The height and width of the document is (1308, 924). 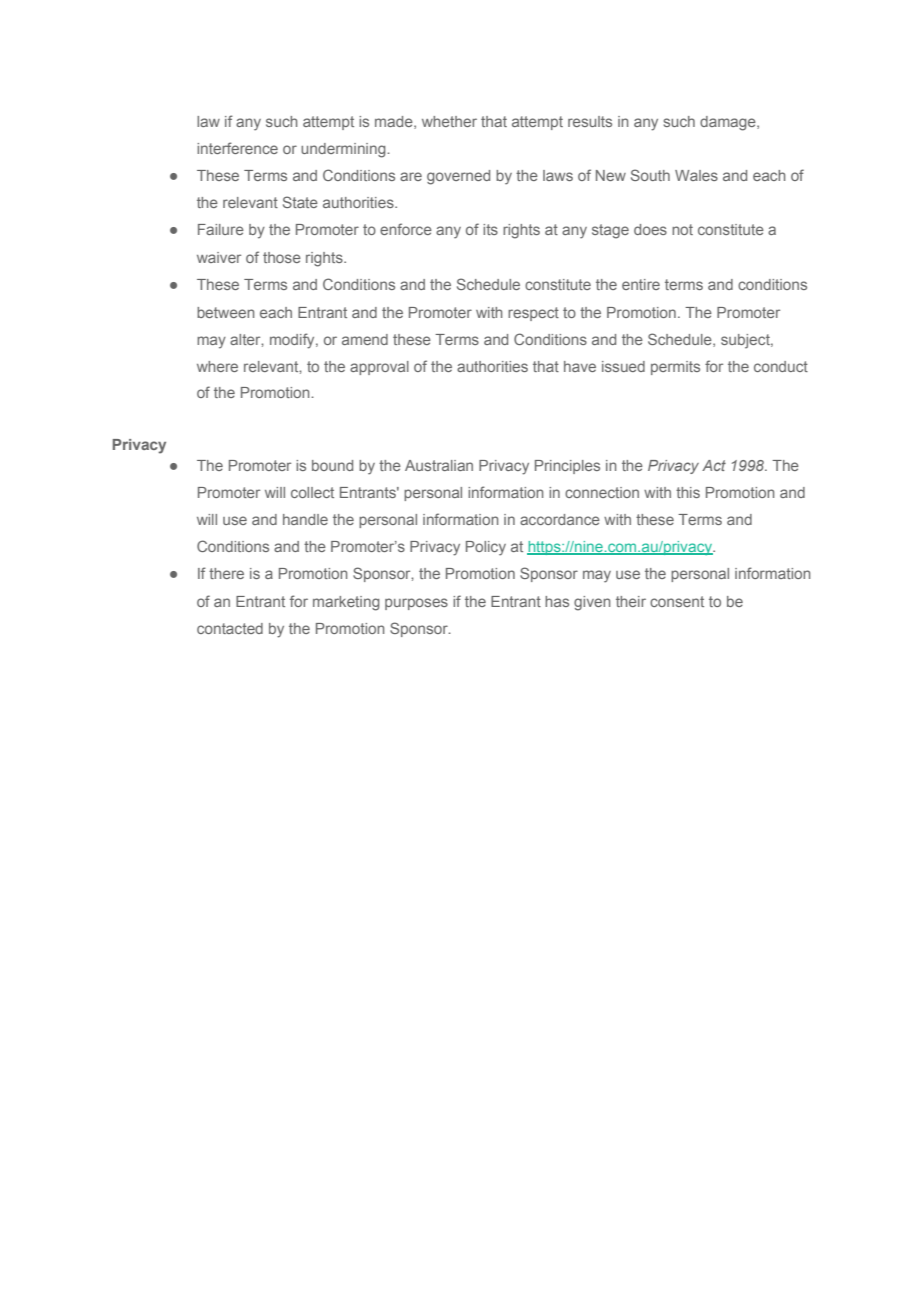 I want to click on respect, so click(x=533, y=314).
